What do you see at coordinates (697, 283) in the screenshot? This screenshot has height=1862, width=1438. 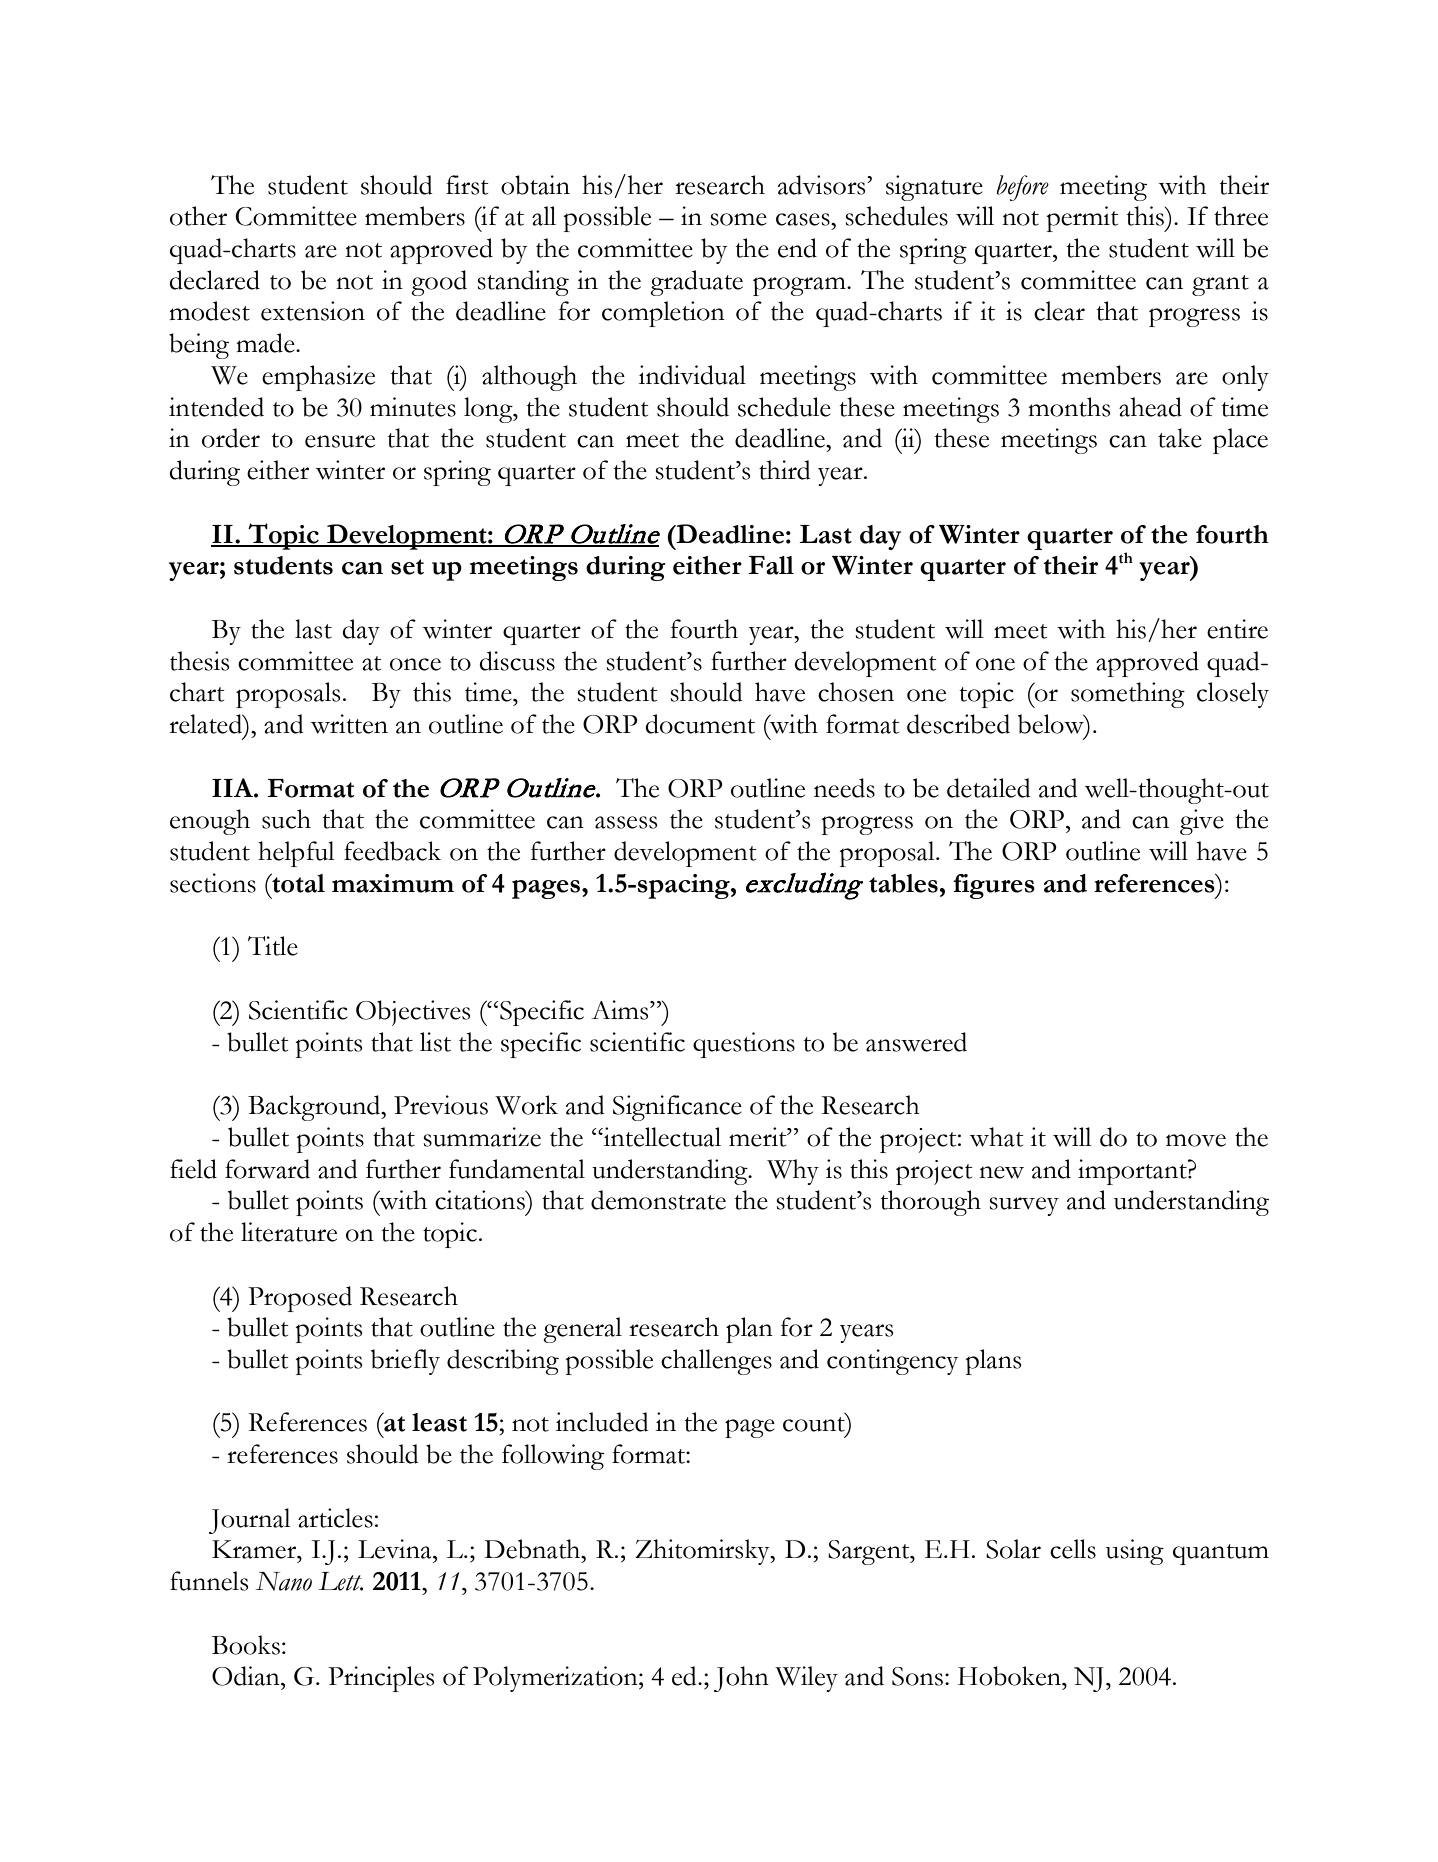 I see `graduate` at bounding box center [697, 283].
